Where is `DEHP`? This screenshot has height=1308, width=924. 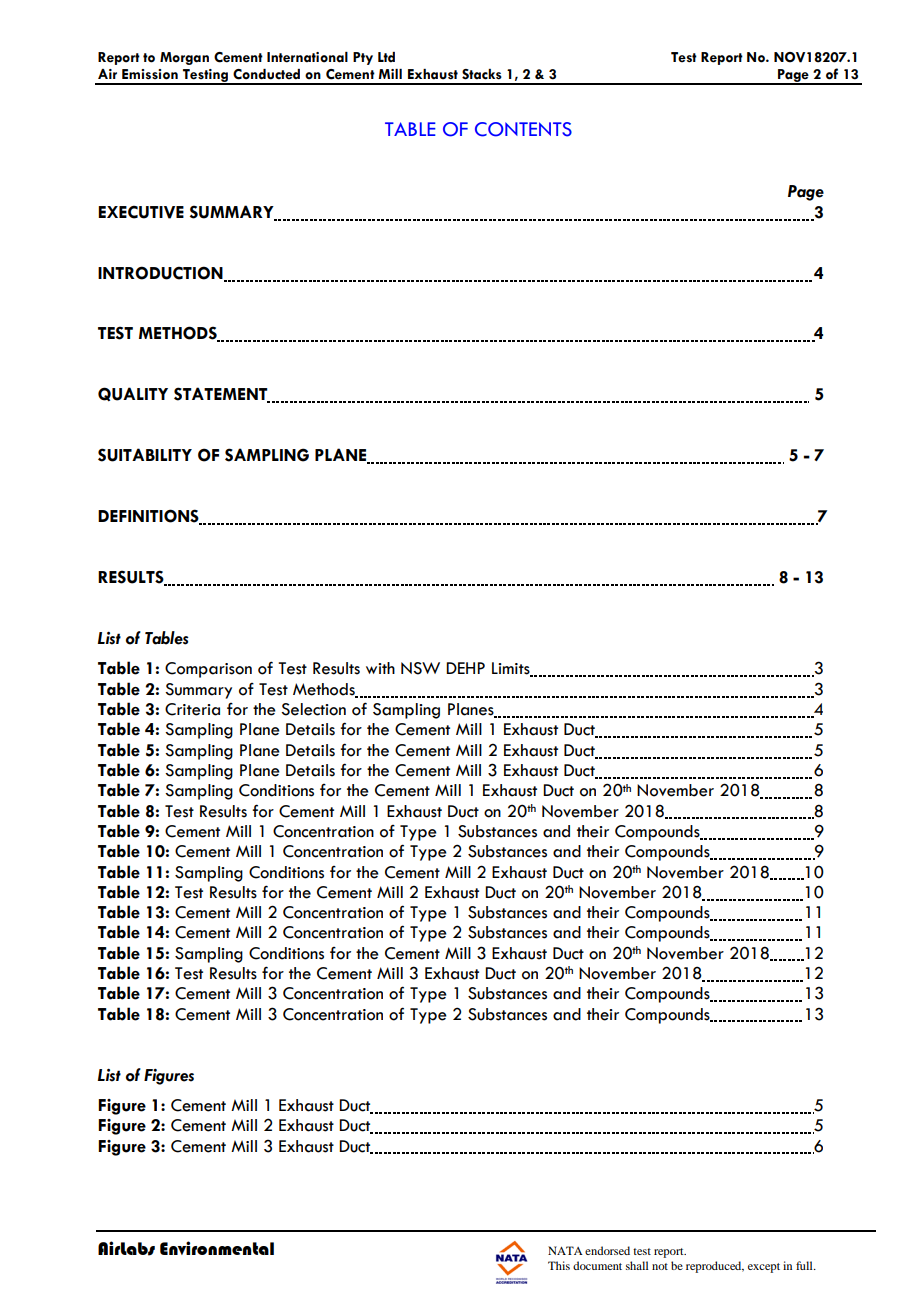 DEHP is located at coordinates (465, 668).
